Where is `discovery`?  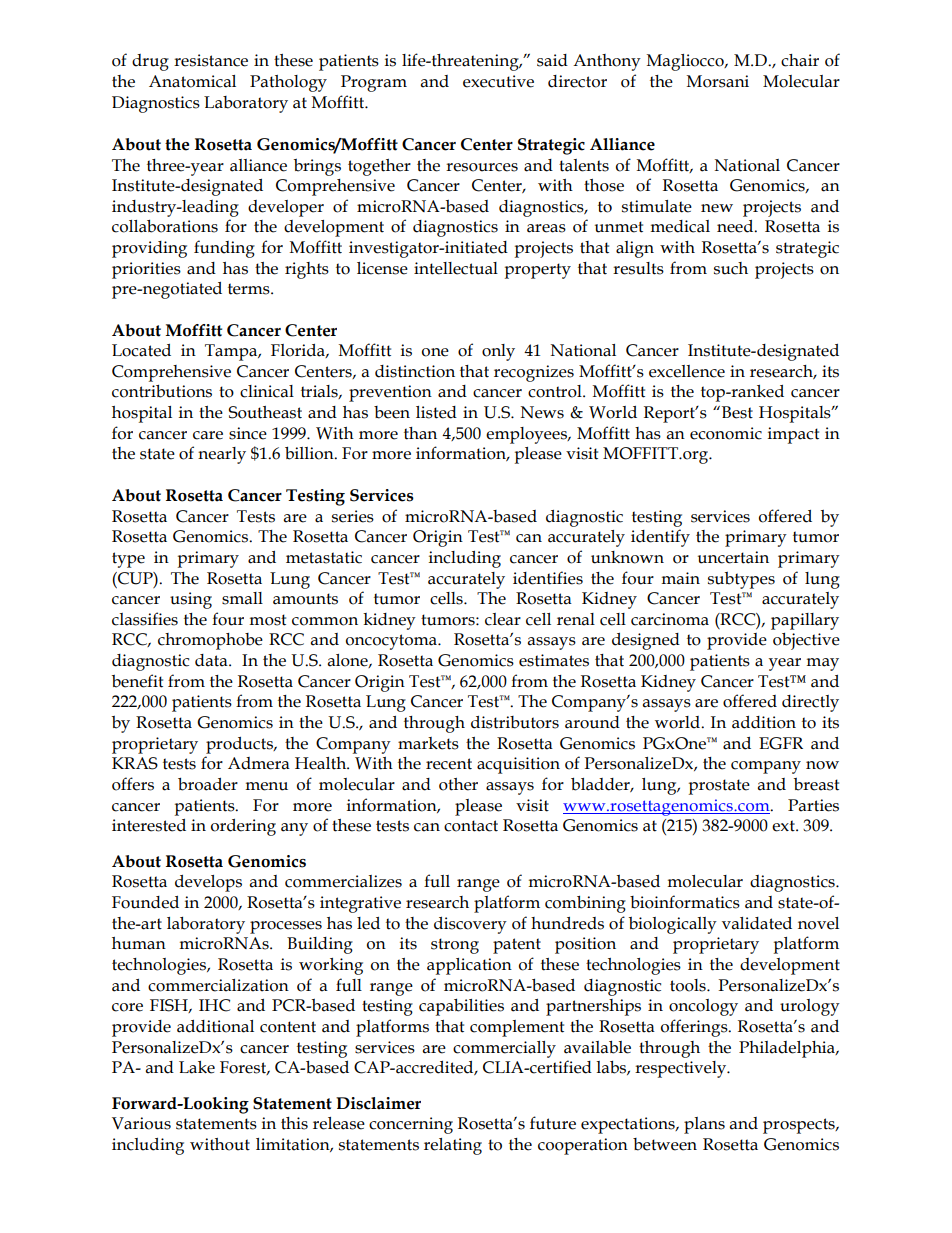
discovery is located at coordinates (470, 925).
